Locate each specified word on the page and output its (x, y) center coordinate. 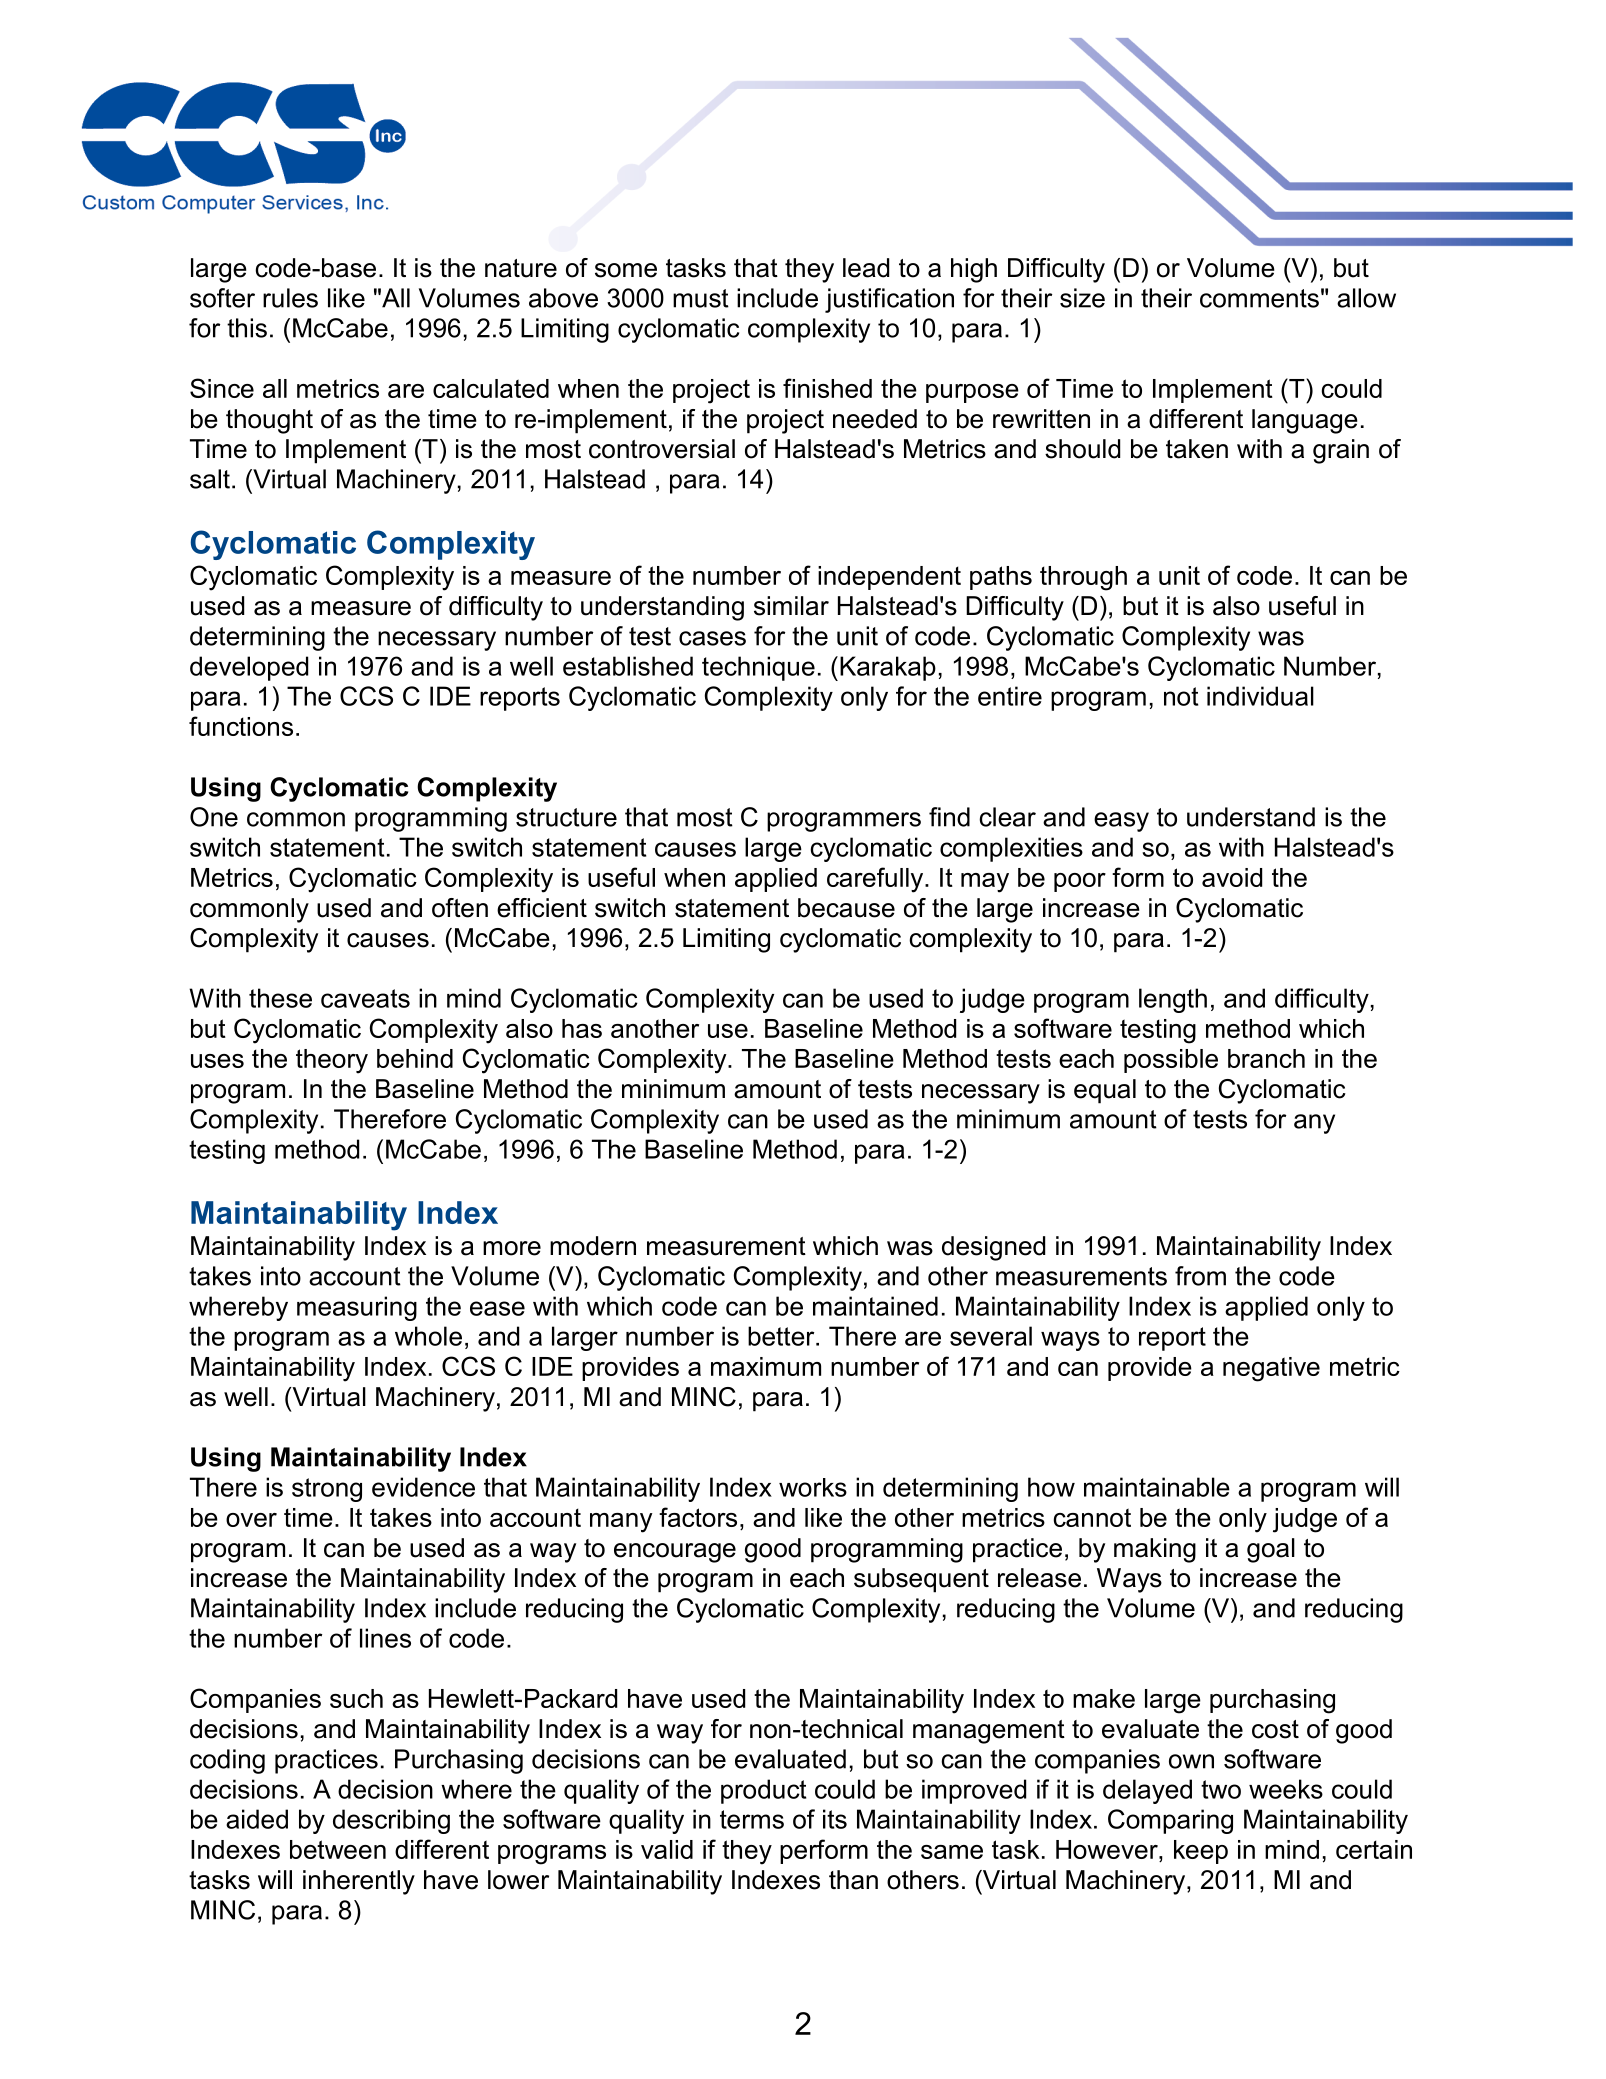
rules (290, 298)
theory (332, 1061)
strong (327, 1490)
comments (1259, 298)
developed (249, 668)
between (338, 1849)
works (813, 1487)
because (846, 908)
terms (752, 1819)
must (701, 298)
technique (758, 668)
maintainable (1157, 1487)
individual (1260, 696)
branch (1266, 1058)
